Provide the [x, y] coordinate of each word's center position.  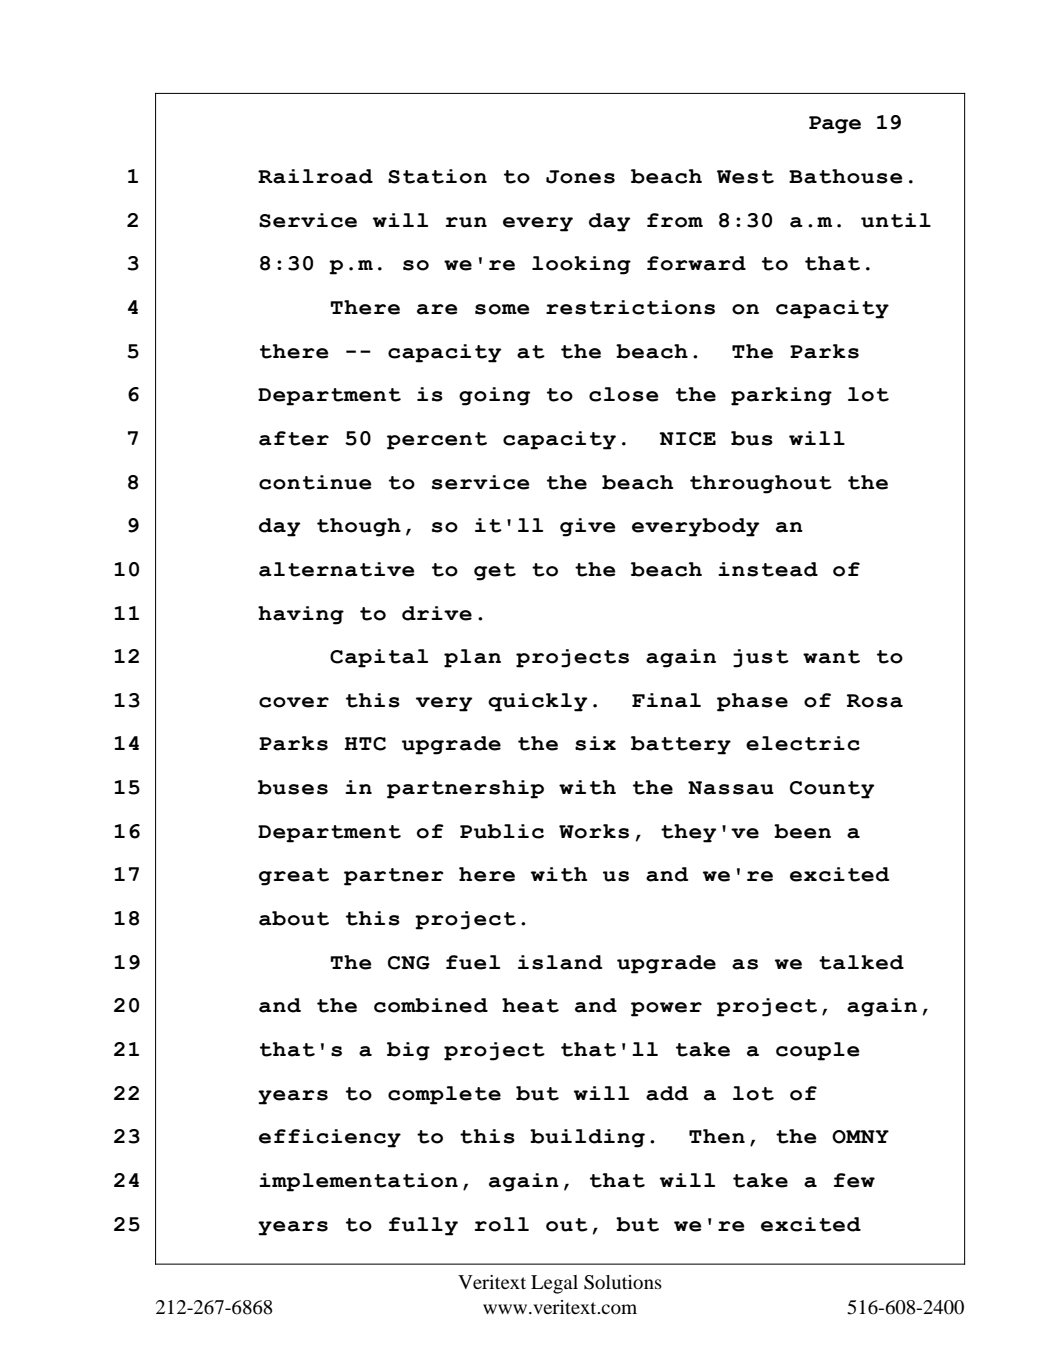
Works [594, 831]
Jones [580, 177]
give [587, 527]
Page [835, 125]
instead [768, 569]
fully [423, 1226]
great [294, 877]
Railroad [315, 176]
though [359, 527]
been [802, 831]
